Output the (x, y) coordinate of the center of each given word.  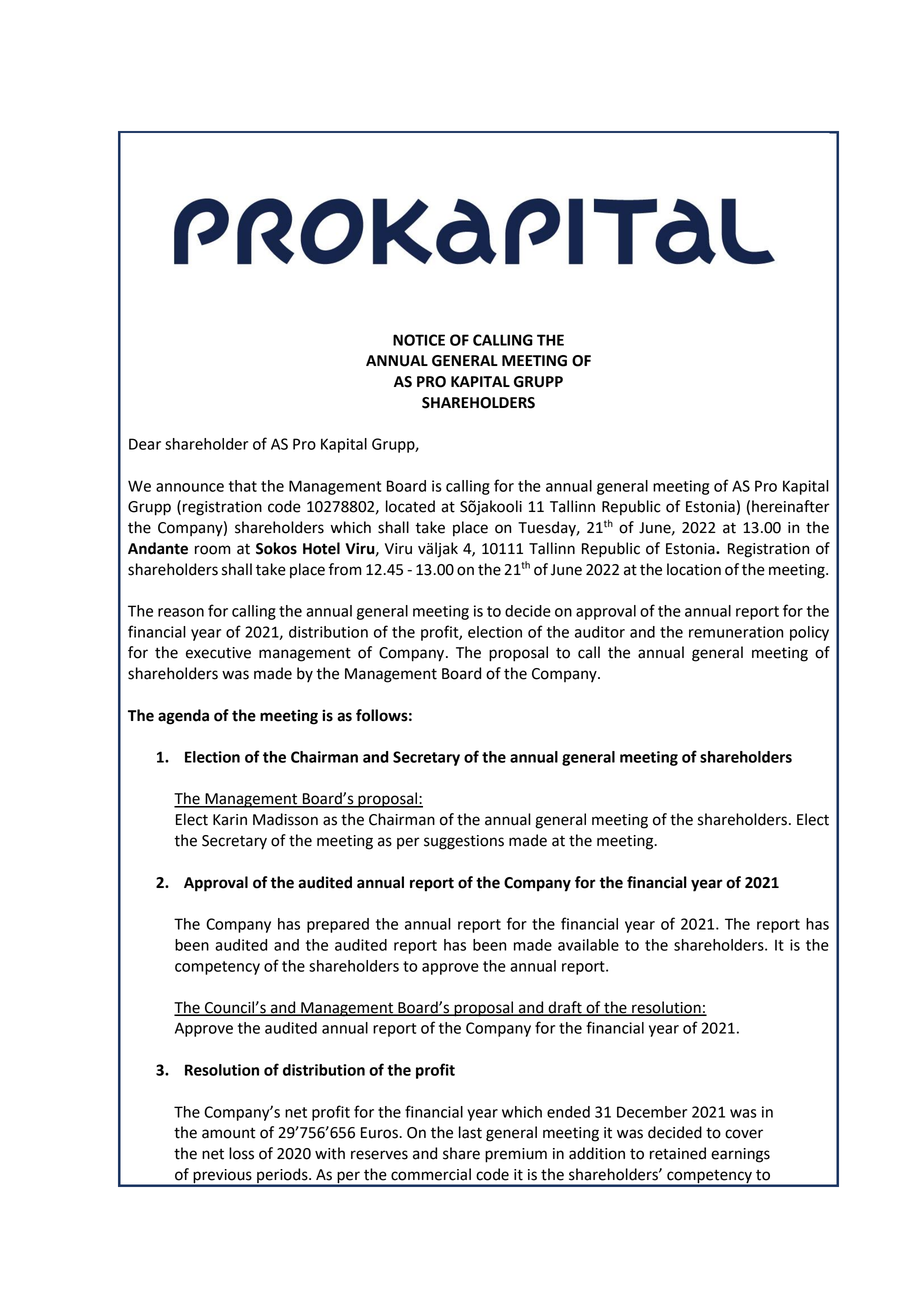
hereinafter (791, 506)
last (470, 1132)
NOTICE (419, 340)
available (588, 945)
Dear (145, 444)
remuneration (736, 632)
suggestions (464, 842)
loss (241, 1153)
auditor (600, 632)
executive (218, 653)
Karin (230, 820)
